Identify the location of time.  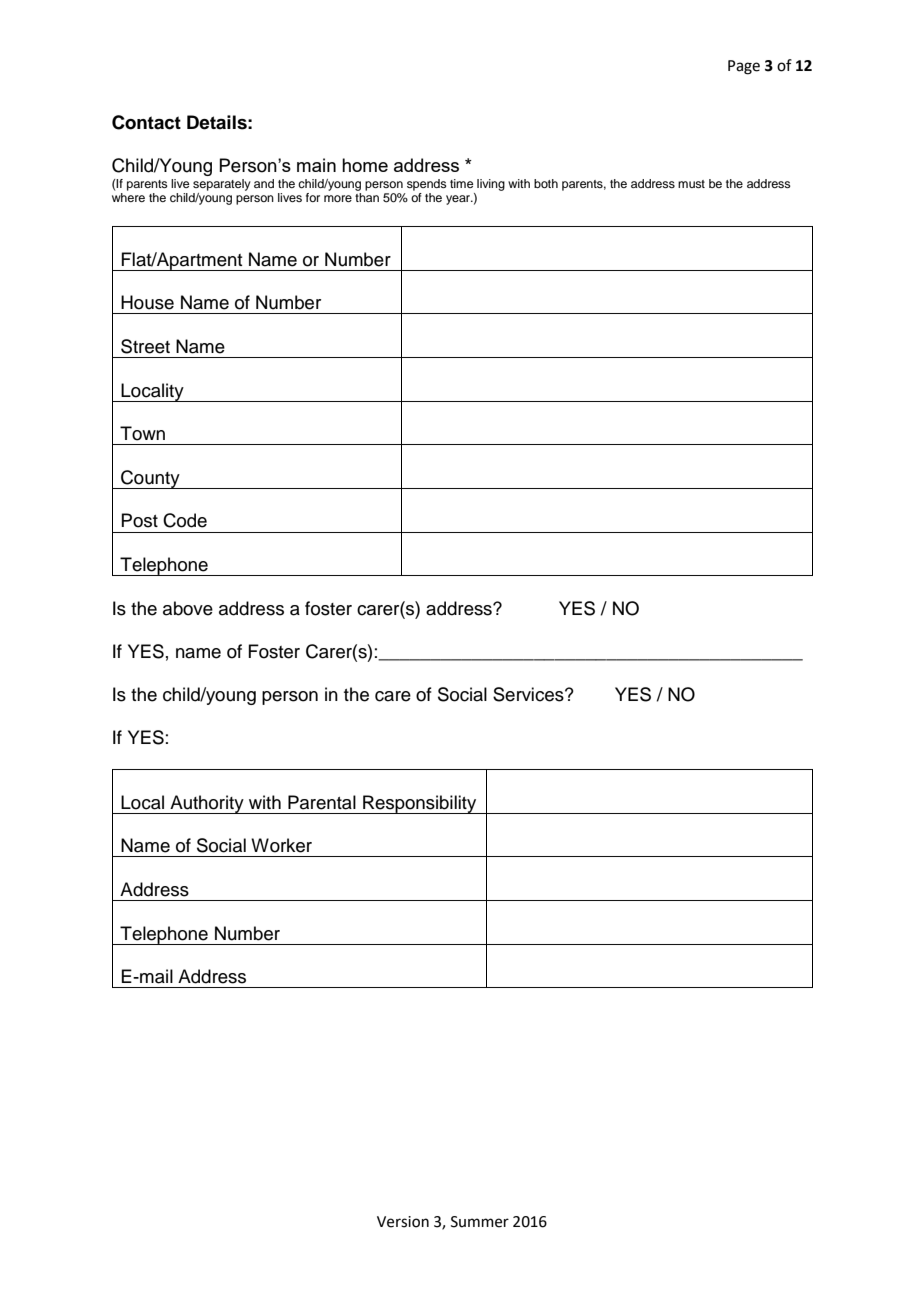
(461, 183).
